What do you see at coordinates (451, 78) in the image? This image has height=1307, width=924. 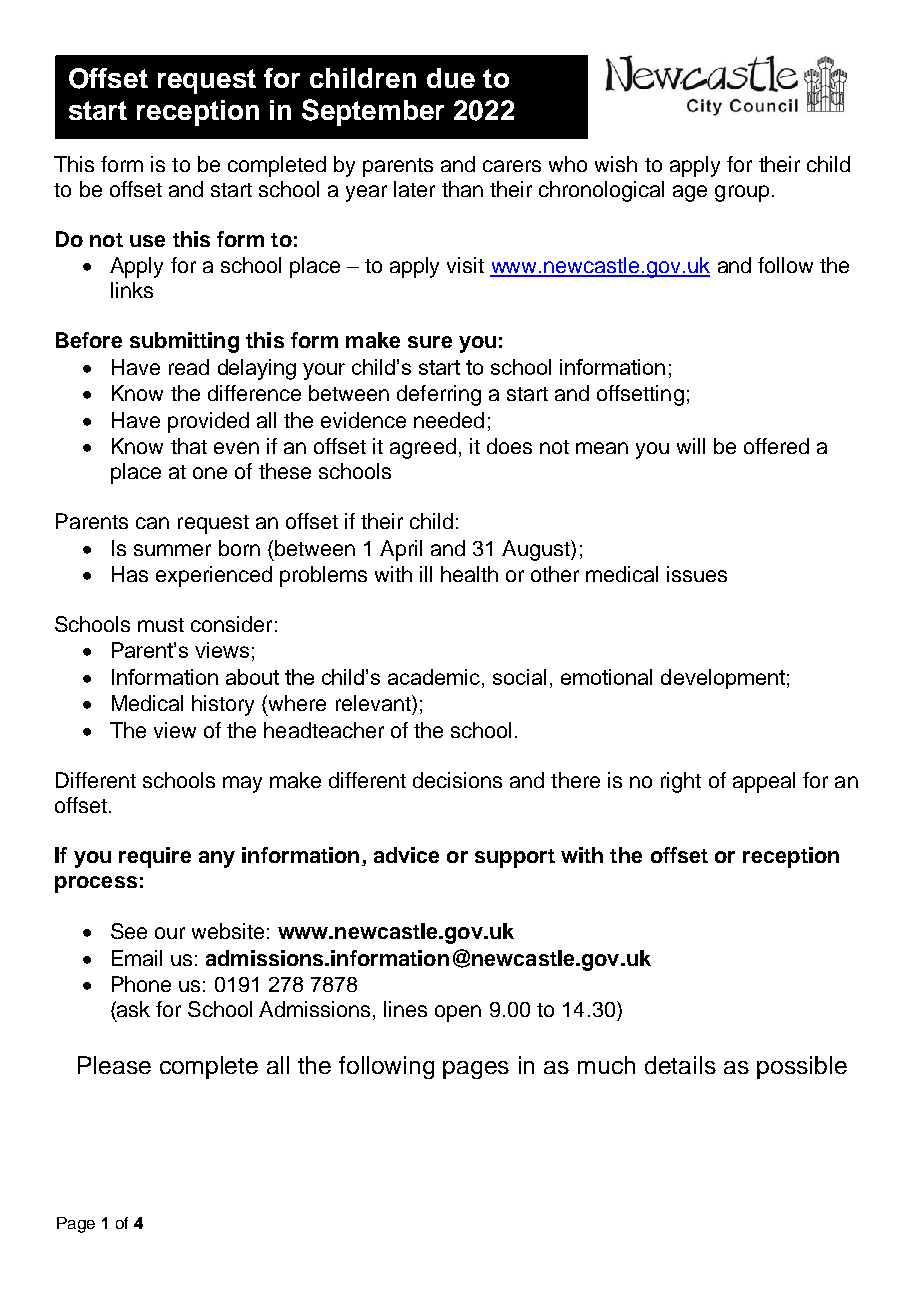 I see `due` at bounding box center [451, 78].
